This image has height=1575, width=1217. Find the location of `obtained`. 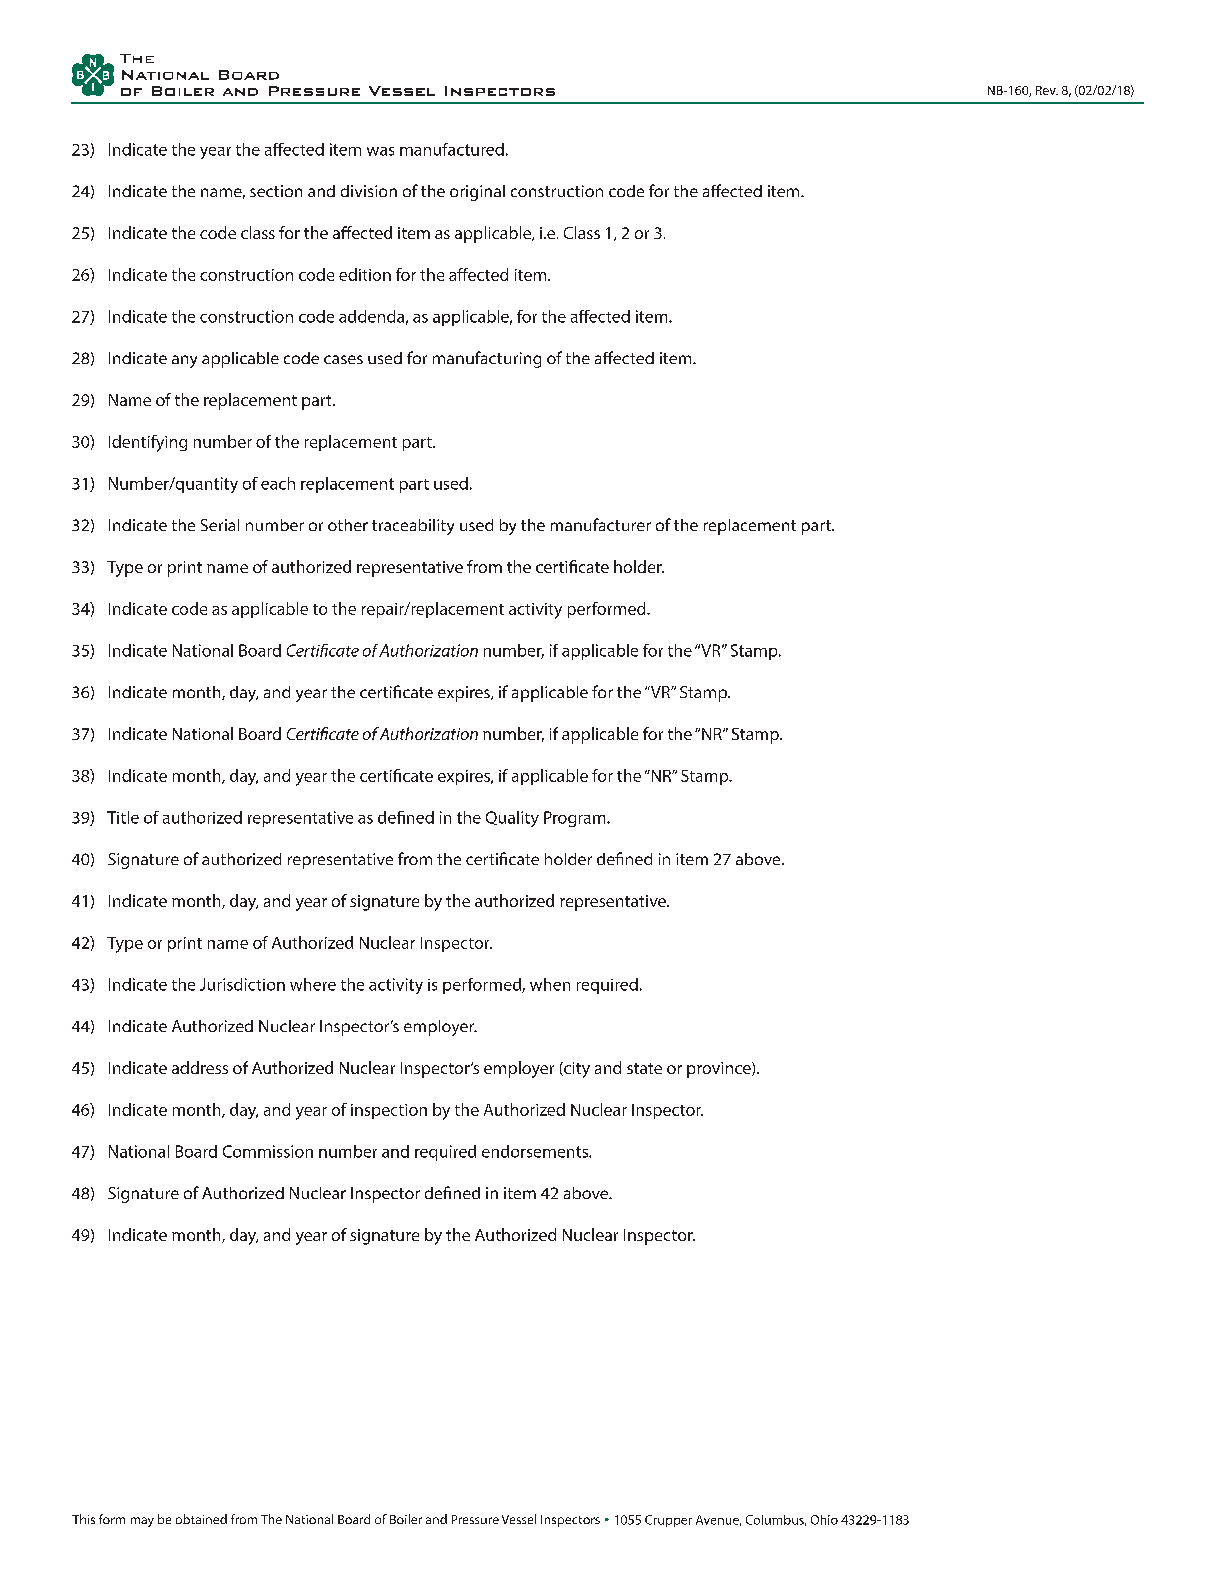

obtained is located at coordinates (201, 1519).
